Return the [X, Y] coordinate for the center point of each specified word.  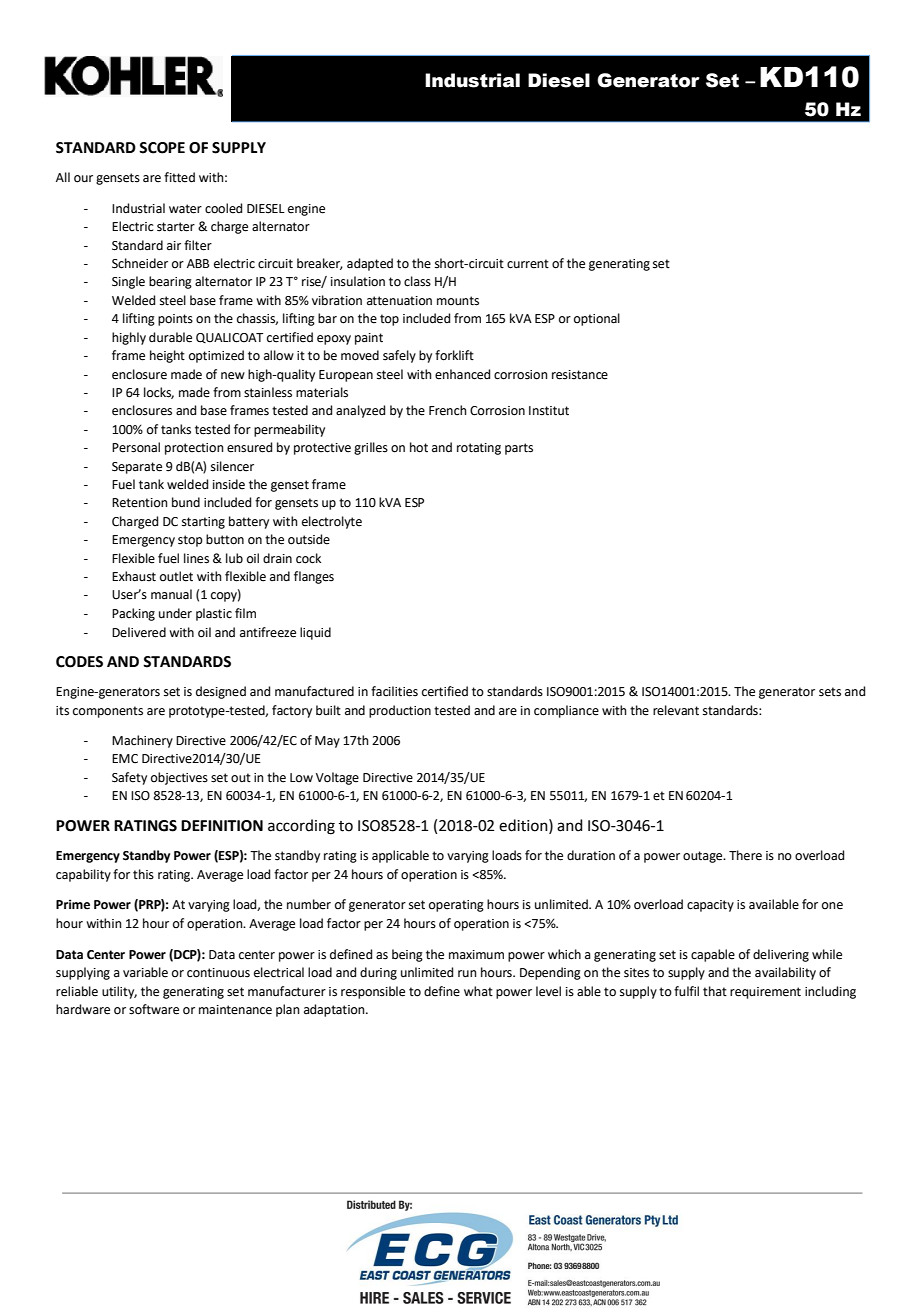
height [167, 356]
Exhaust [134, 576]
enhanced [462, 374]
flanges [314, 577]
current [528, 264]
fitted [179, 177]
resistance [580, 375]
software [154, 1009]
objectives [179, 778]
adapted [370, 264]
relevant [676, 710]
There [745, 855]
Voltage [337, 778]
